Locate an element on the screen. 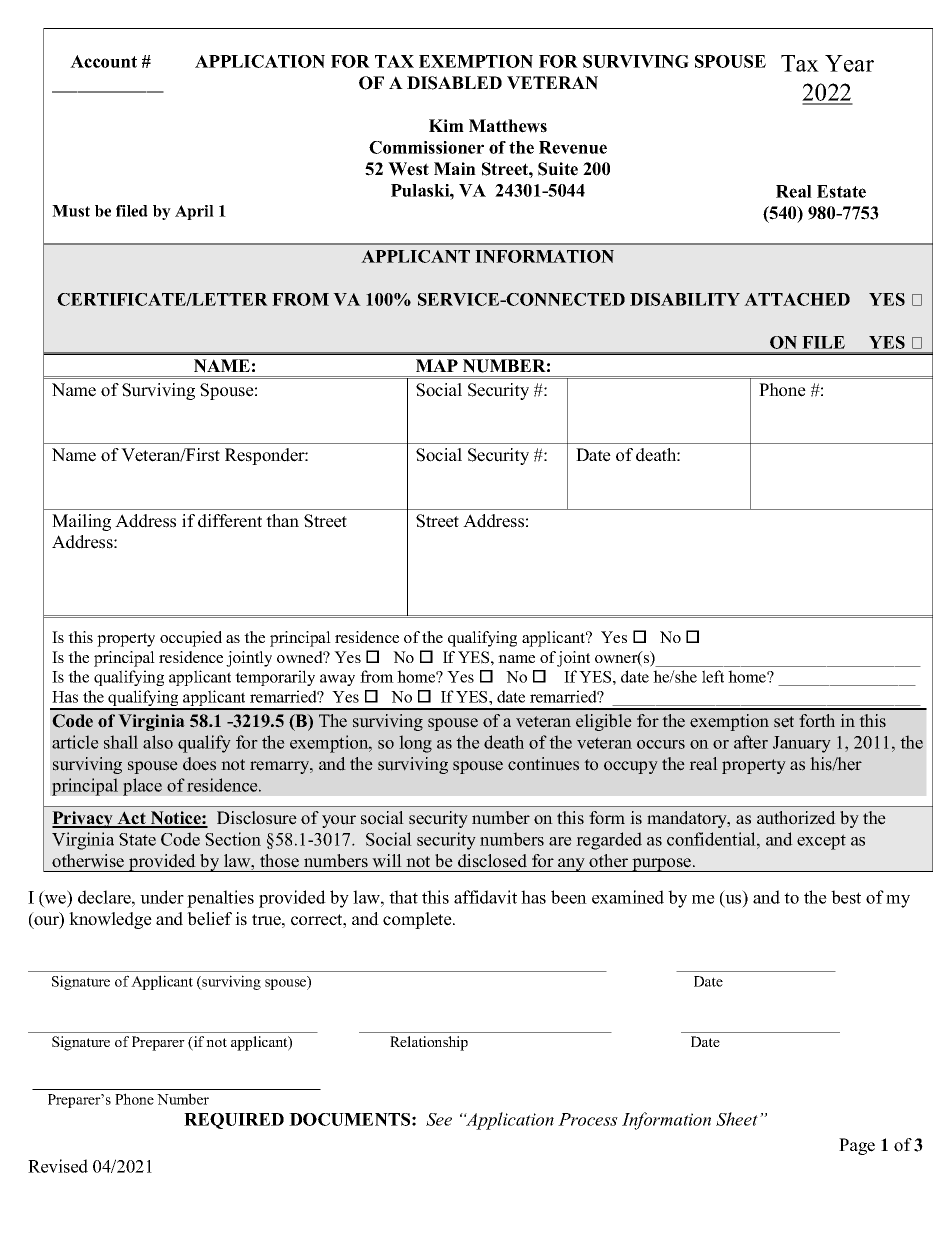 This screenshot has width=952, height=1233. Account is located at coordinates (103, 61).
